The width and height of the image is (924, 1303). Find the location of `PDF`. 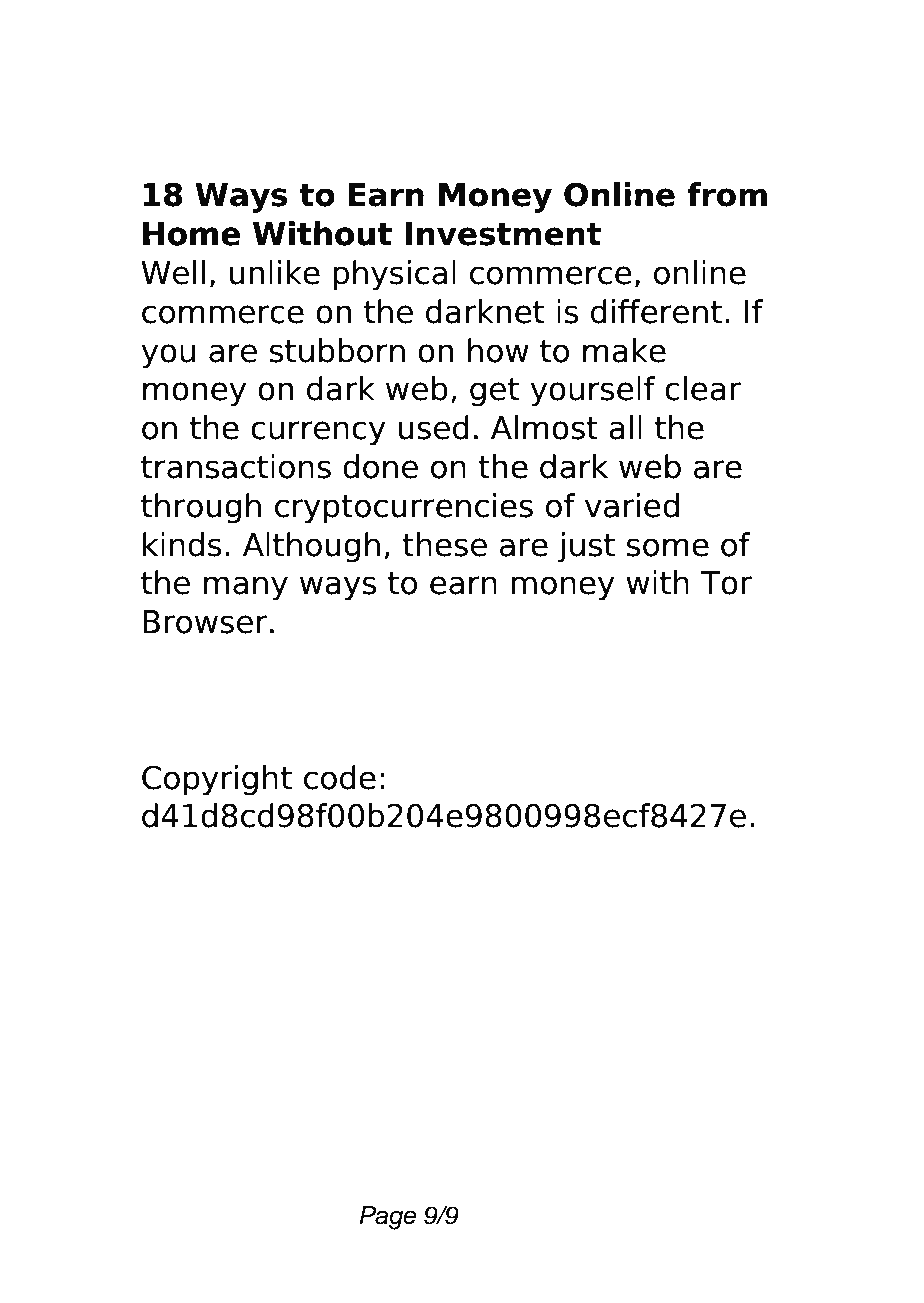

PDF is located at coordinates (316, 71).
